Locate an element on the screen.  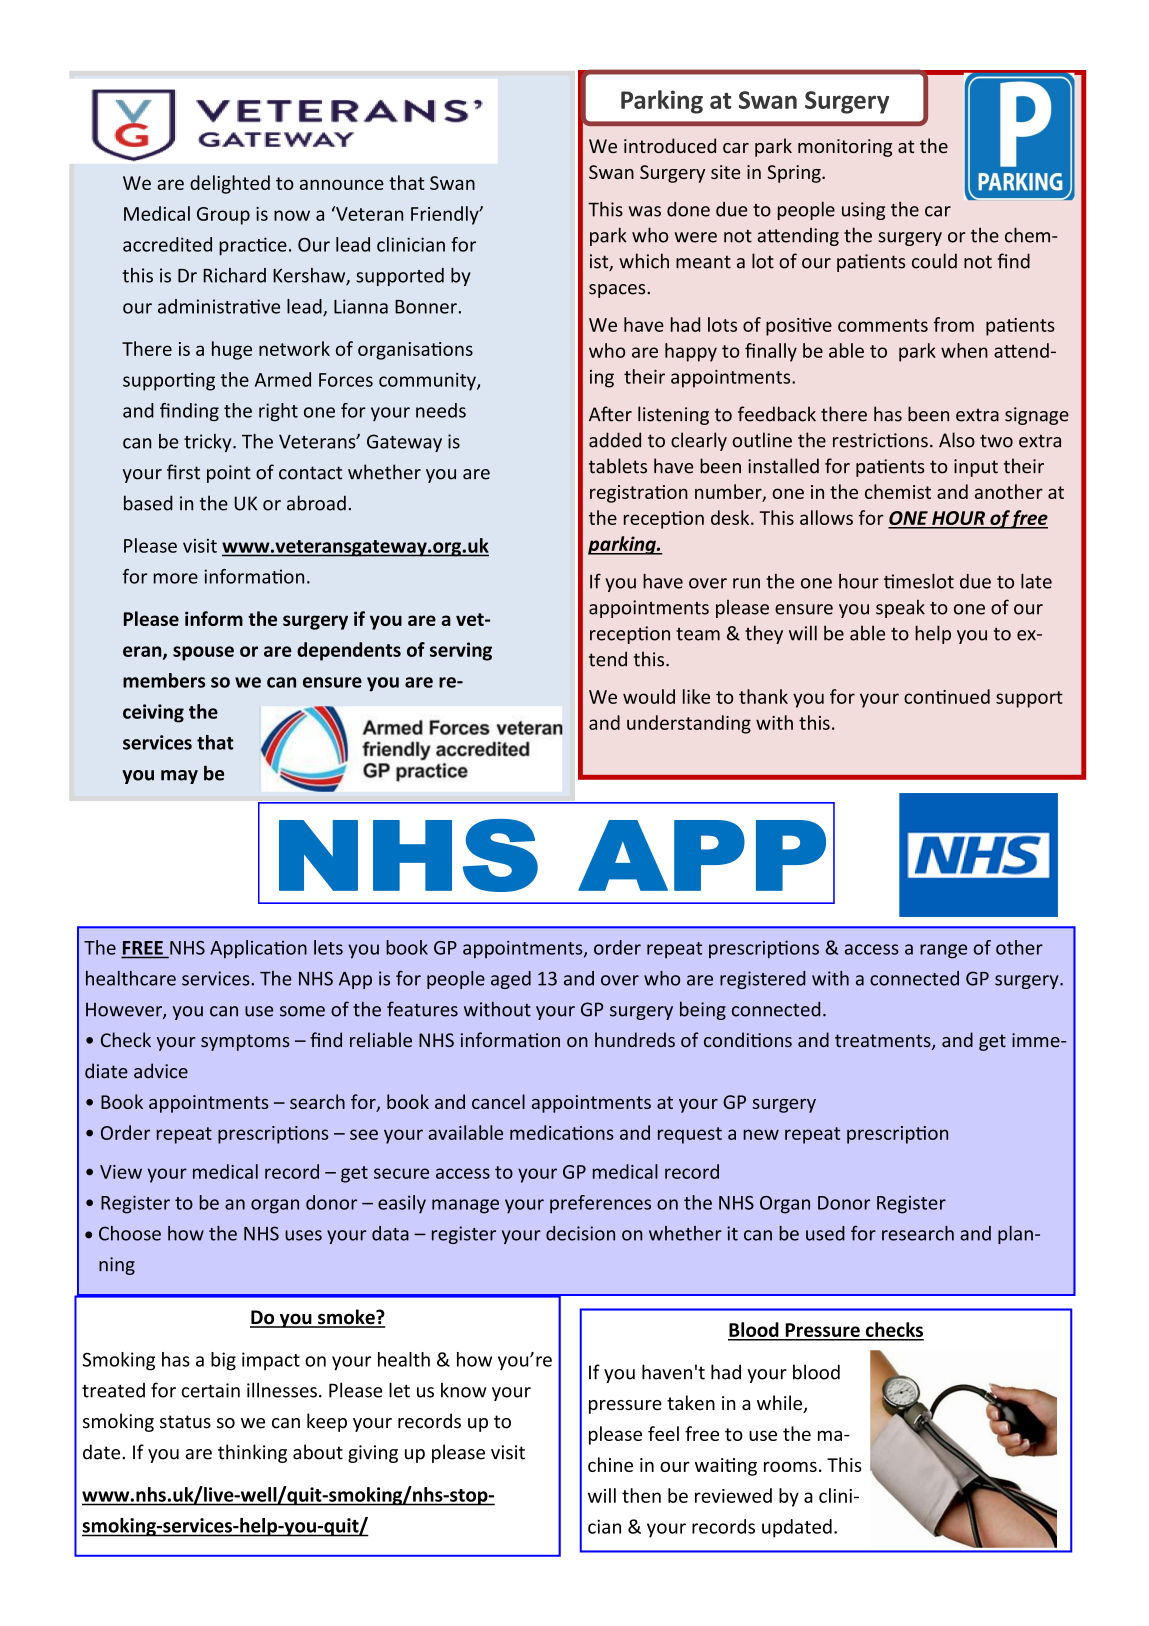
hundreds is located at coordinates (635, 1040).
